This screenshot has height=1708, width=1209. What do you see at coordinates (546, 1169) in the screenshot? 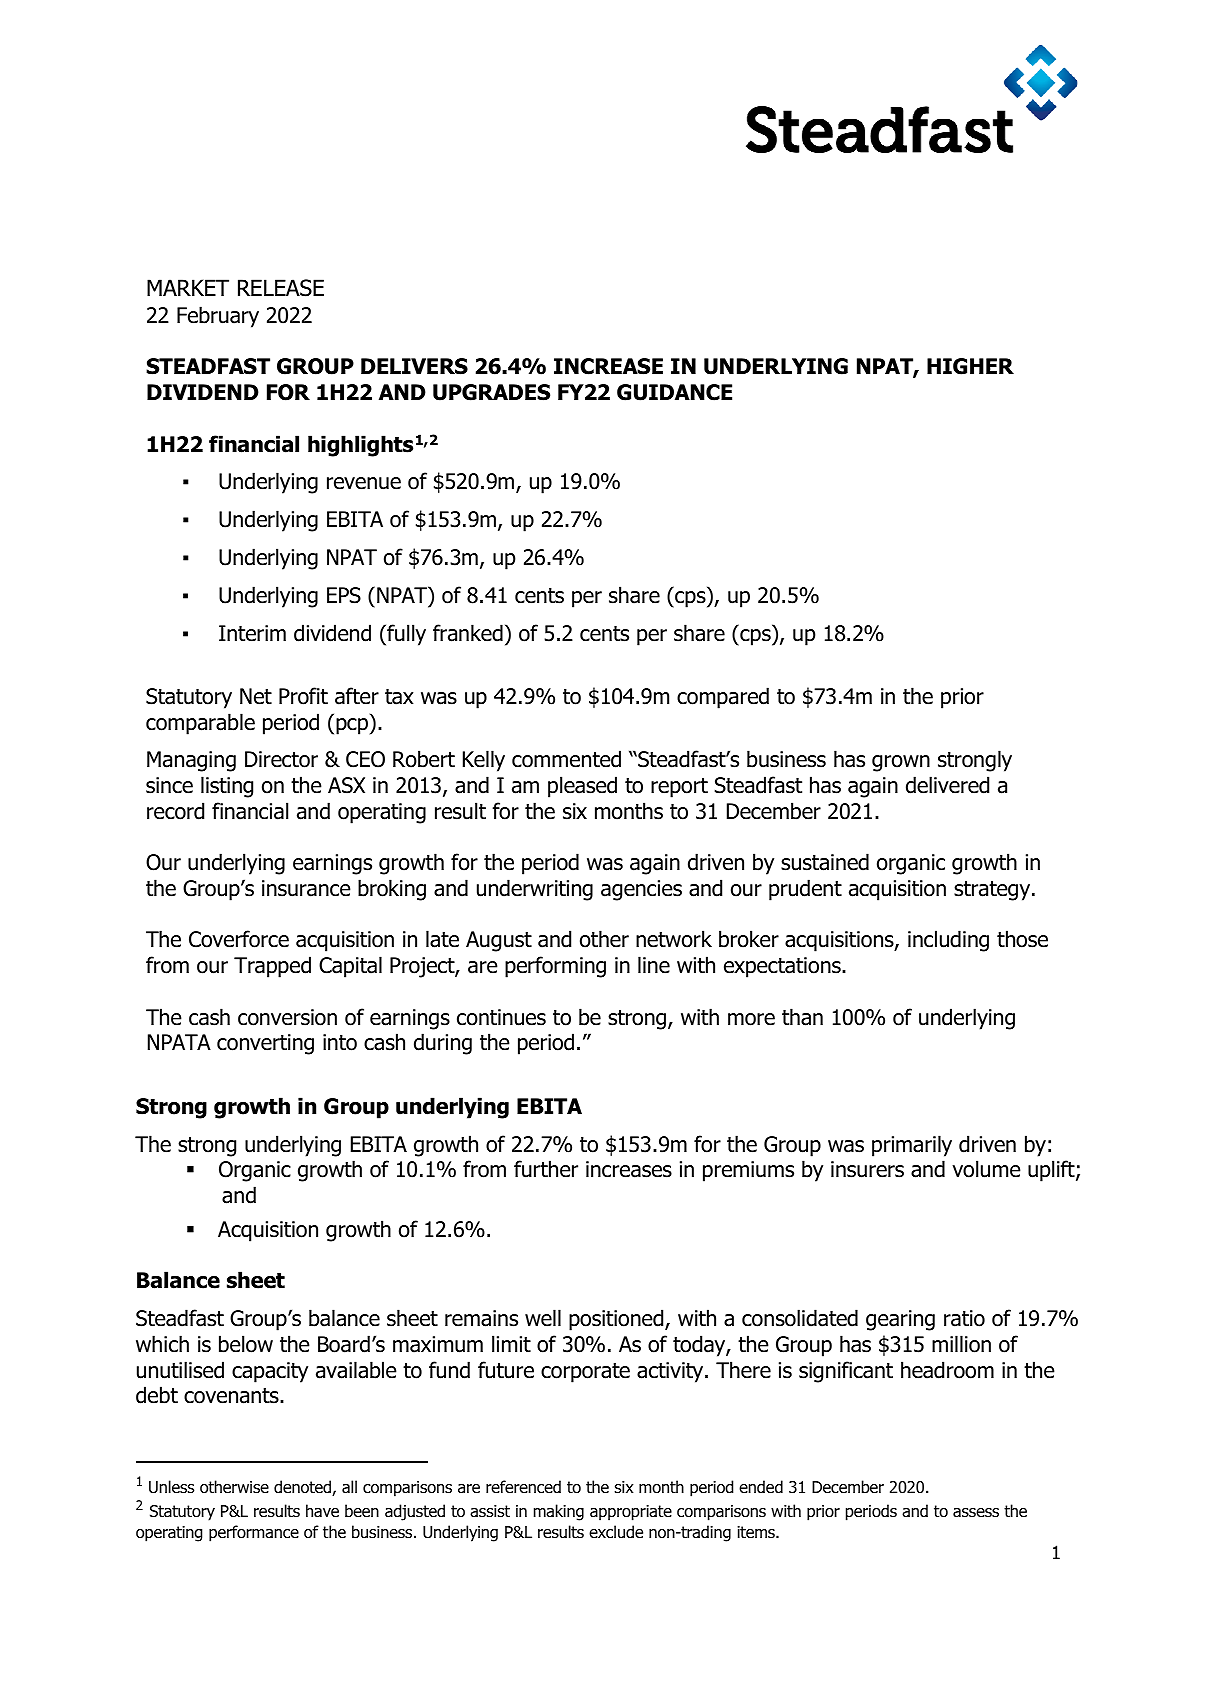
I see `further` at bounding box center [546, 1169].
